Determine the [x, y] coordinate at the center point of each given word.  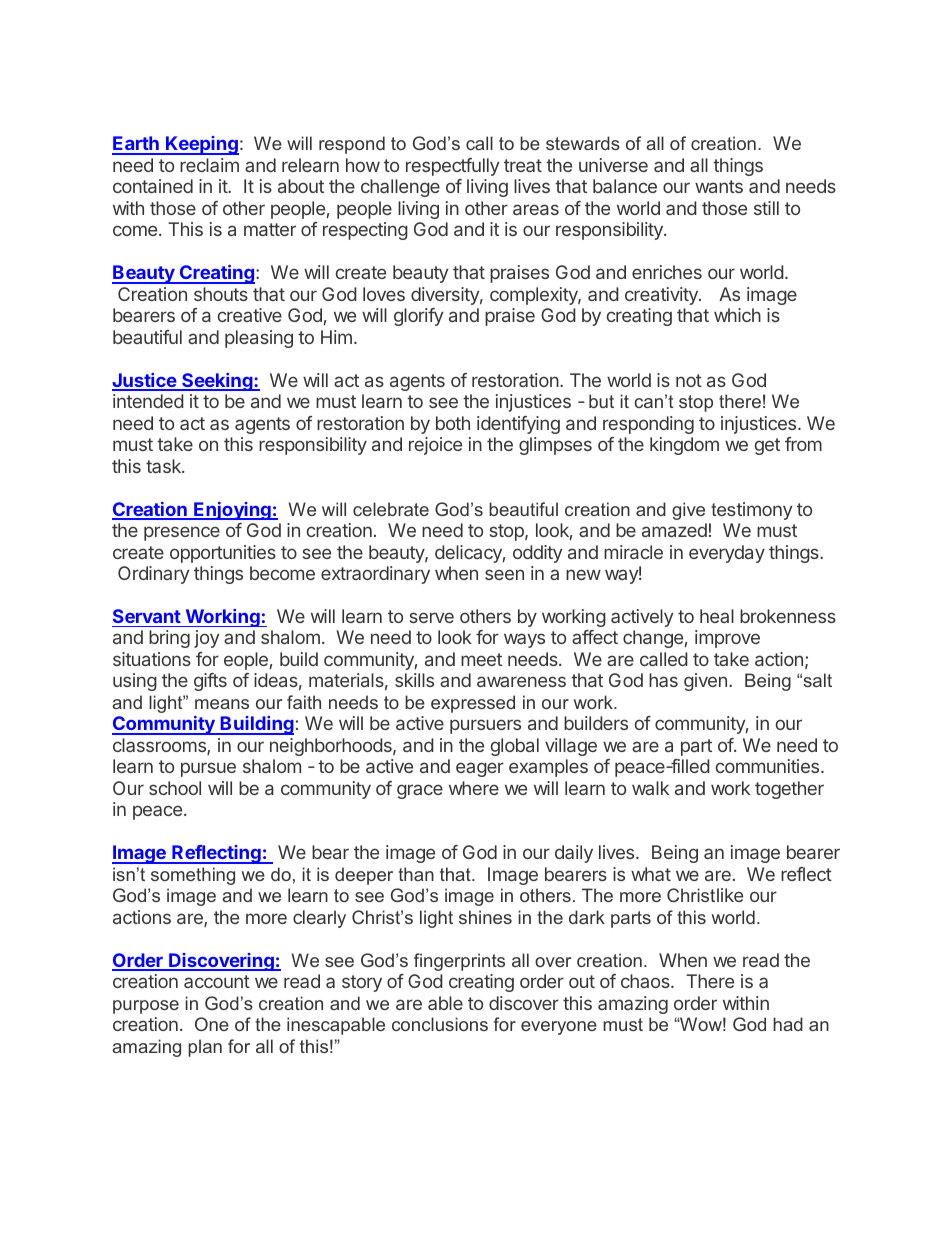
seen [504, 574]
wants [719, 186]
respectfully [452, 167]
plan [205, 1048]
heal [717, 616]
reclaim [209, 165]
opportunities [223, 554]
